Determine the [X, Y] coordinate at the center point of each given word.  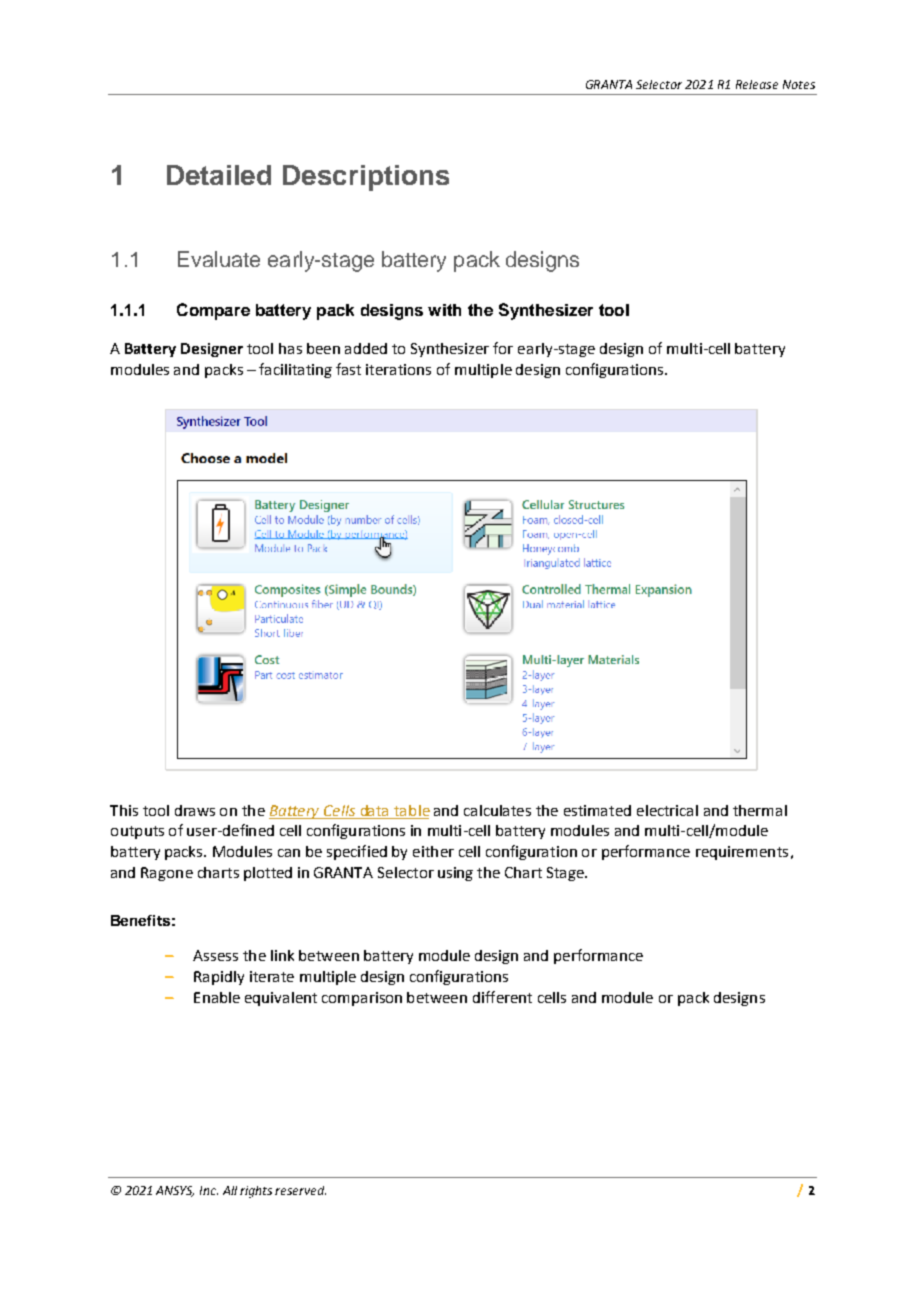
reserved [300, 1190]
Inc [209, 1190]
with [444, 310]
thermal [760, 810]
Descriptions [366, 178]
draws [195, 810]
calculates [497, 810]
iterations [398, 369]
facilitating [295, 370]
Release [757, 84]
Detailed [219, 175]
